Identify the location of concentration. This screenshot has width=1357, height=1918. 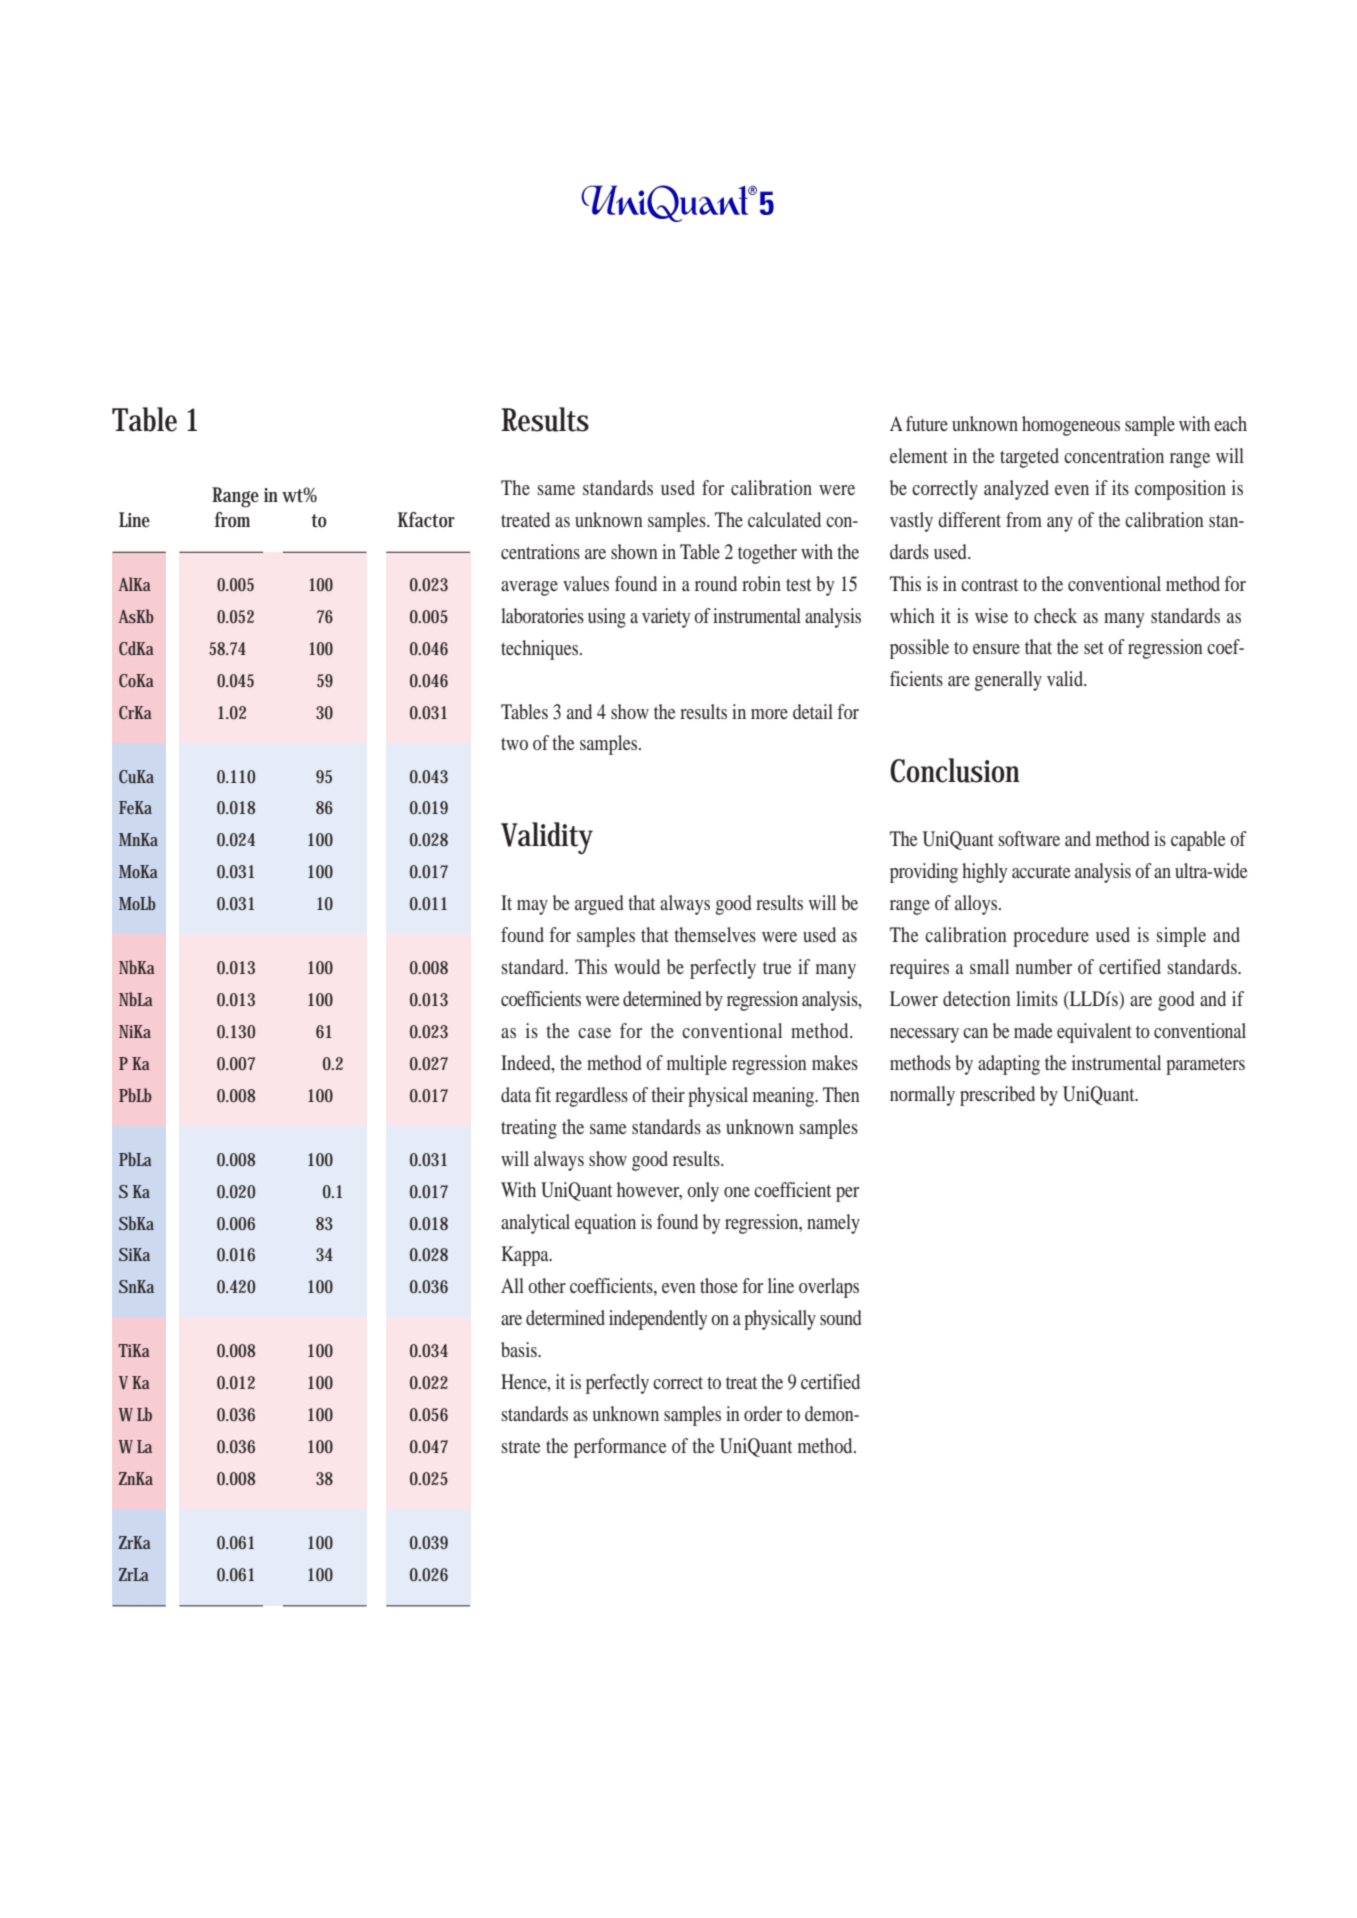
(1114, 455).
